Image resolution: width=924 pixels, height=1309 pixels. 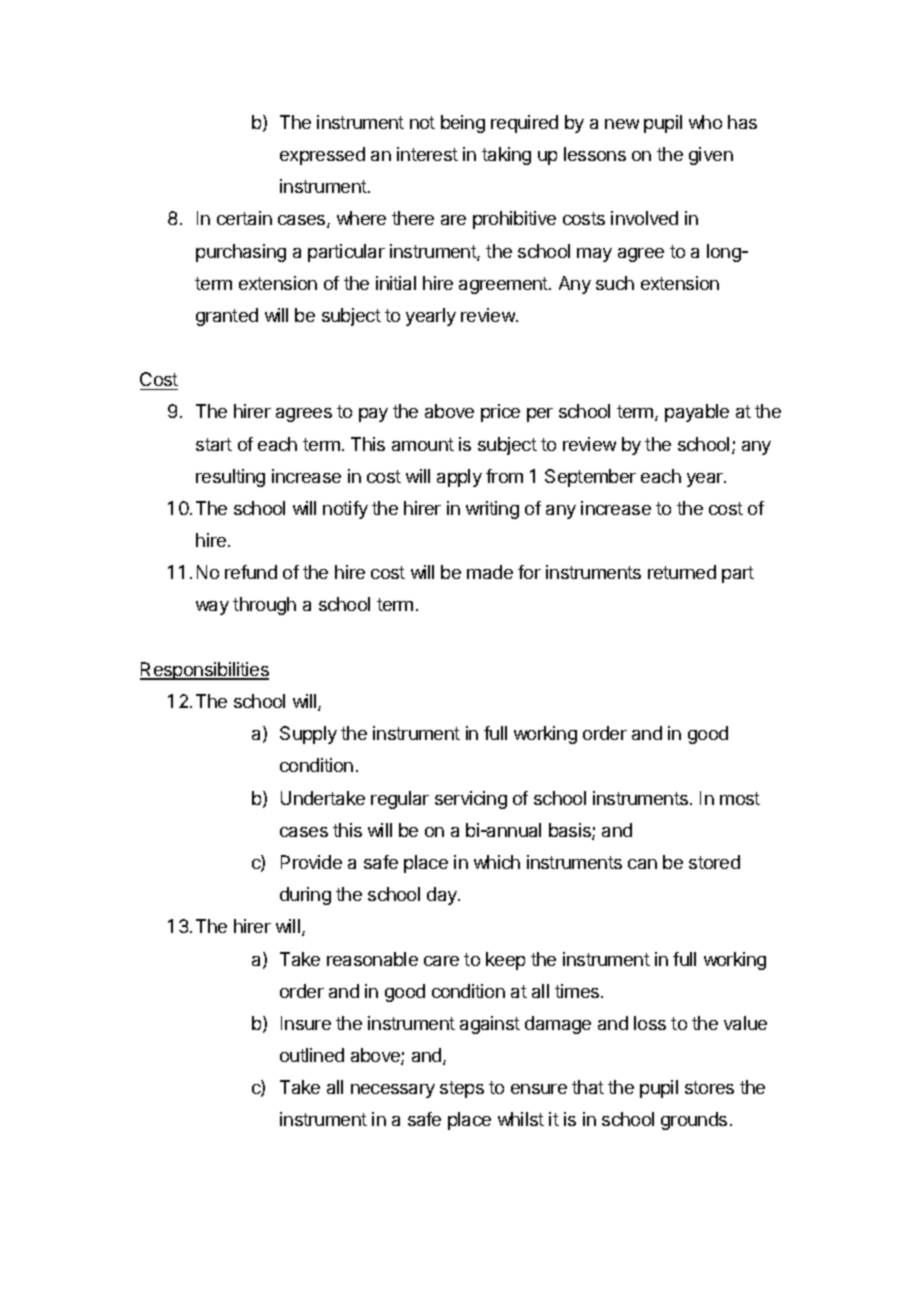 What do you see at coordinates (709, 1087) in the screenshot?
I see `stores` at bounding box center [709, 1087].
